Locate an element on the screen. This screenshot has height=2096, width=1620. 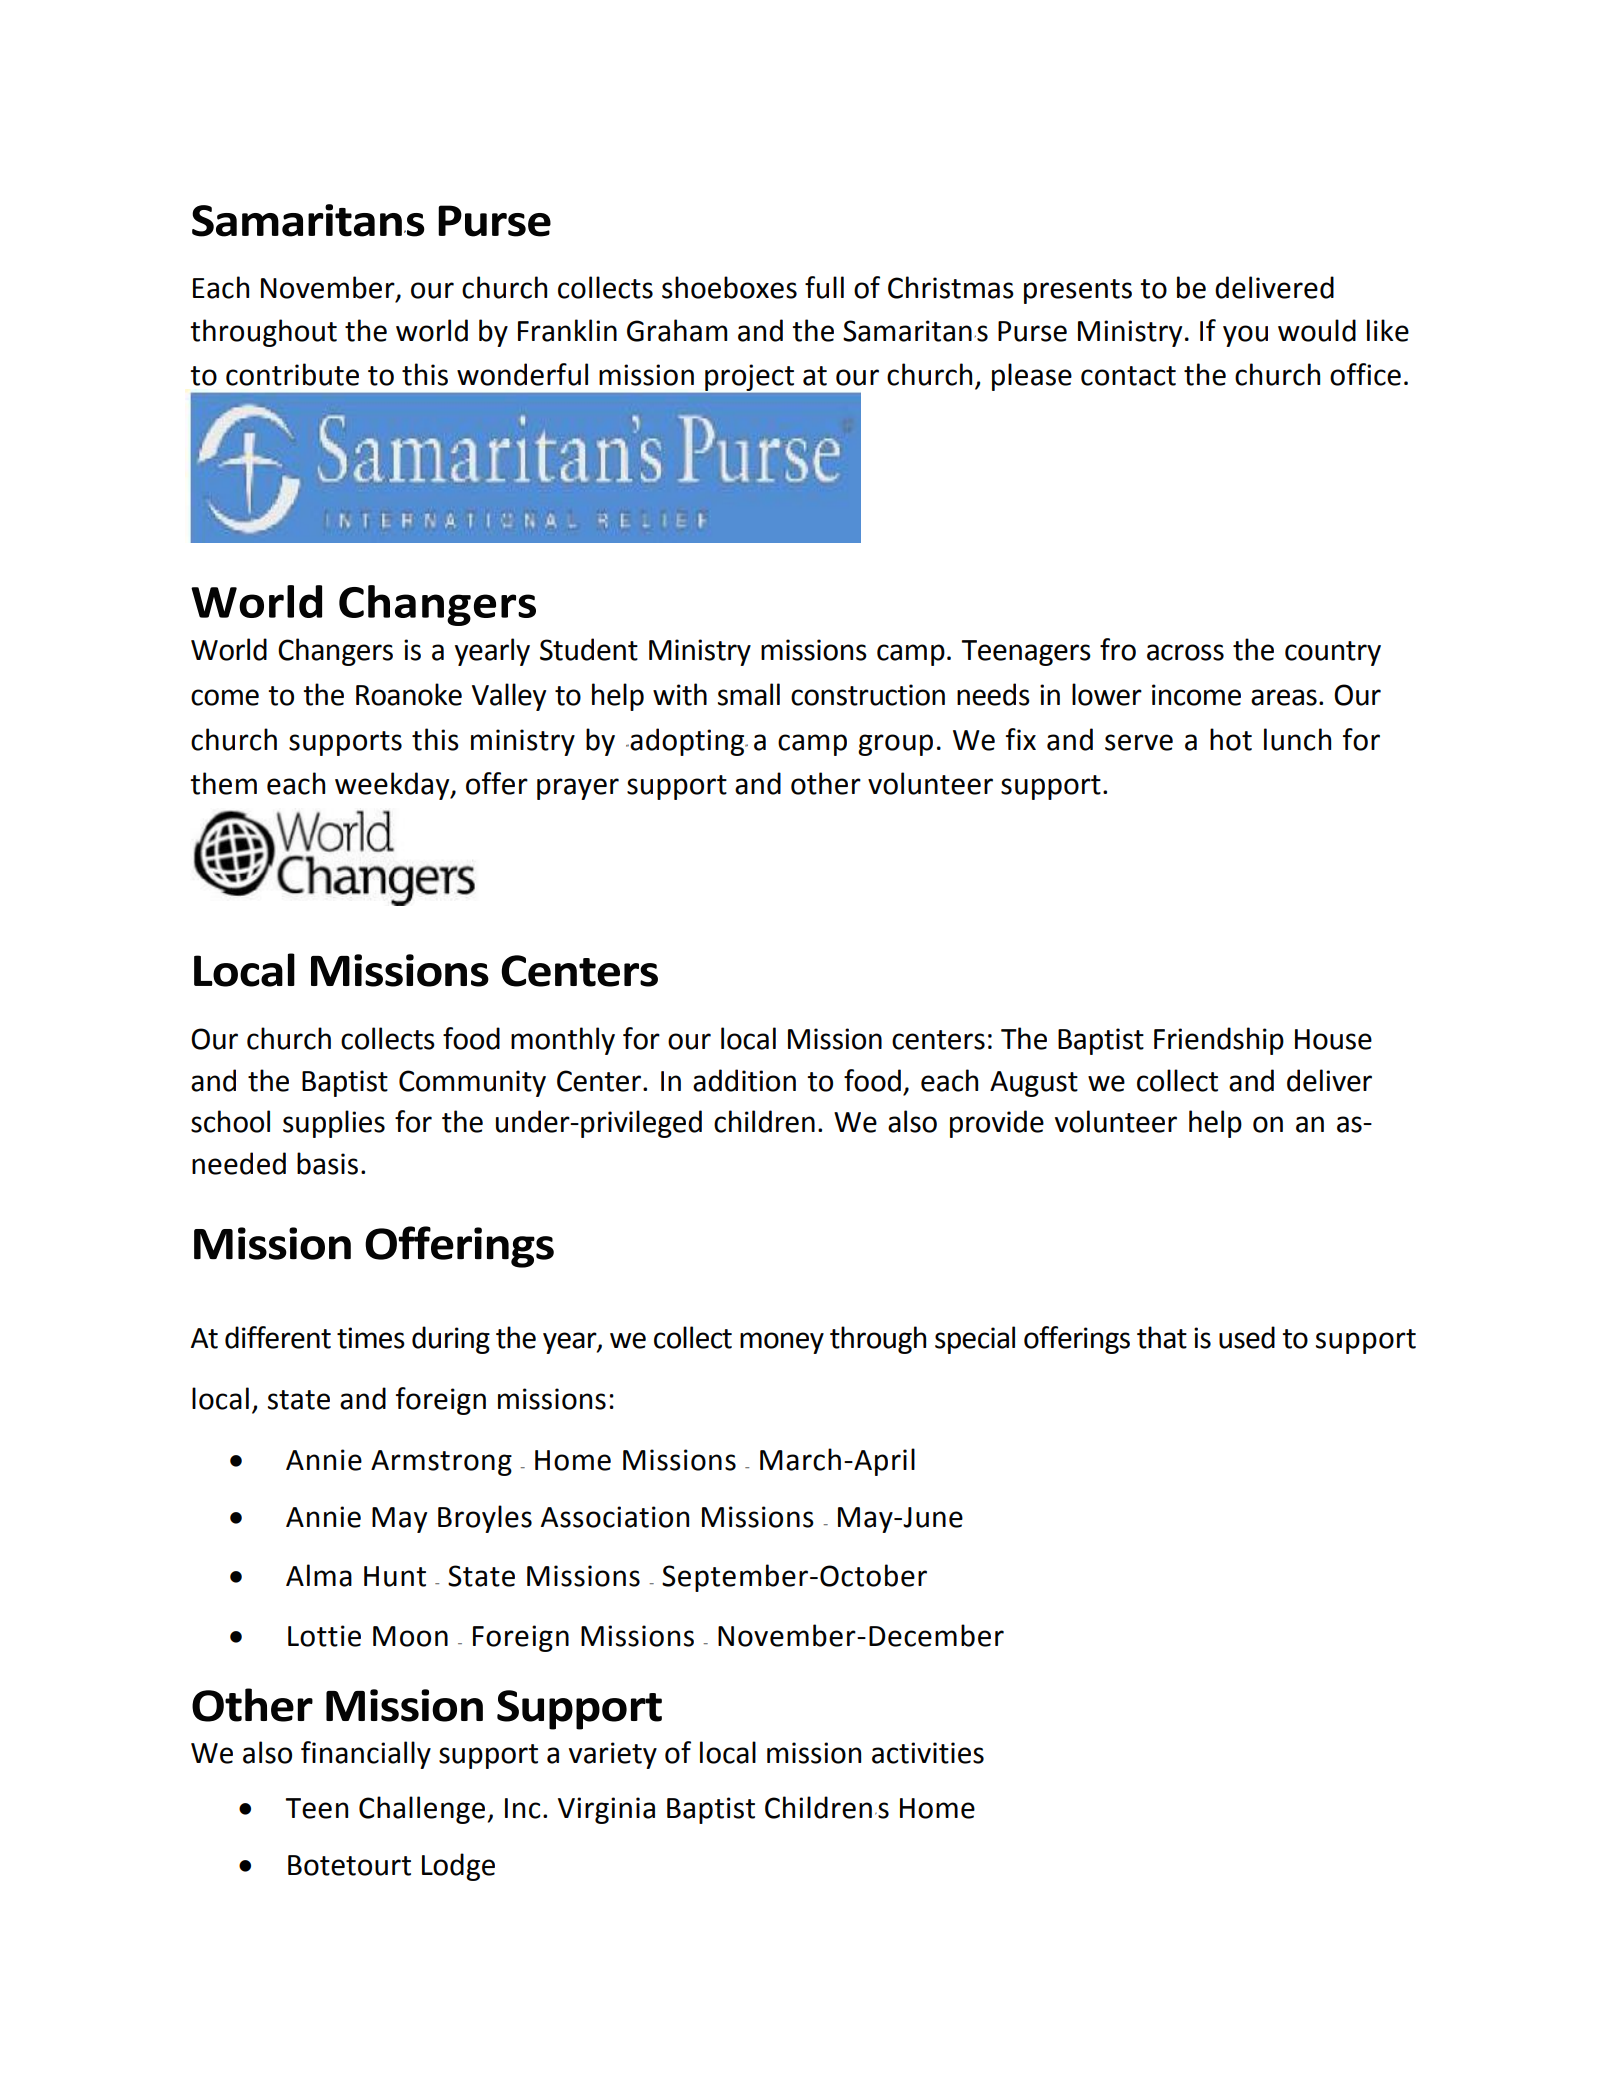
Challenge is located at coordinates (422, 1810).
